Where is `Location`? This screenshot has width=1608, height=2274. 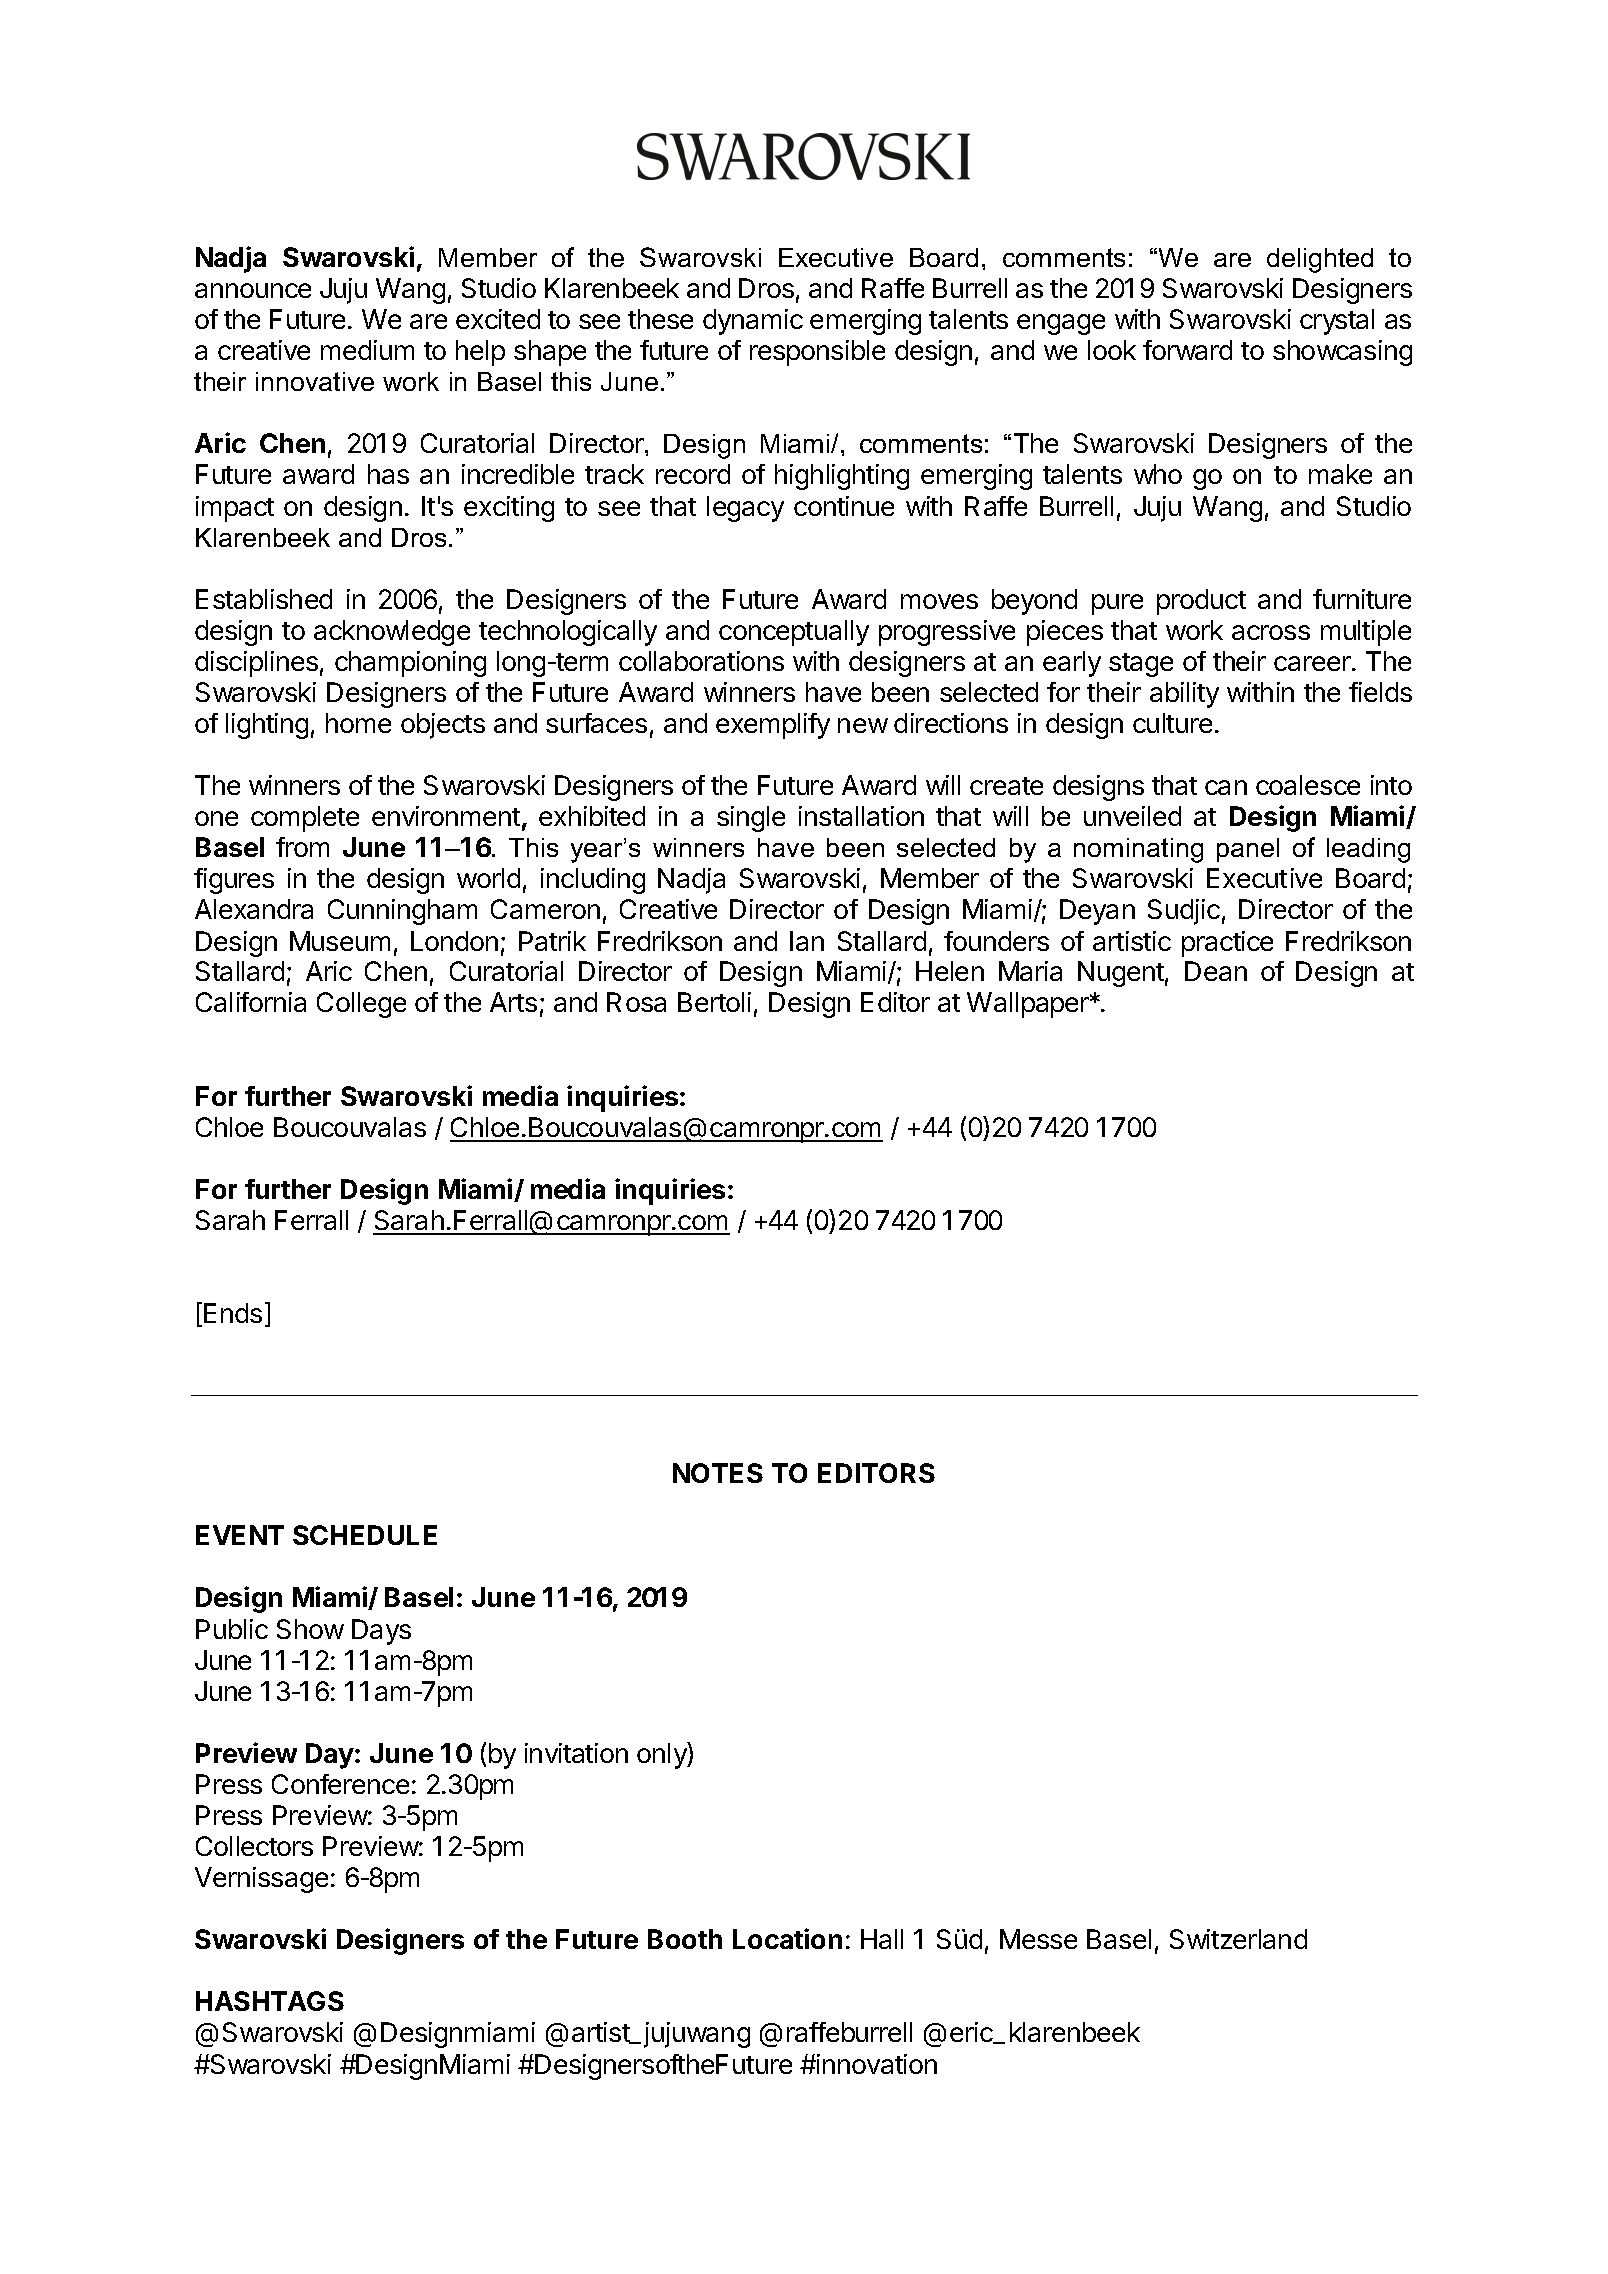
Location is located at coordinates (787, 1938).
